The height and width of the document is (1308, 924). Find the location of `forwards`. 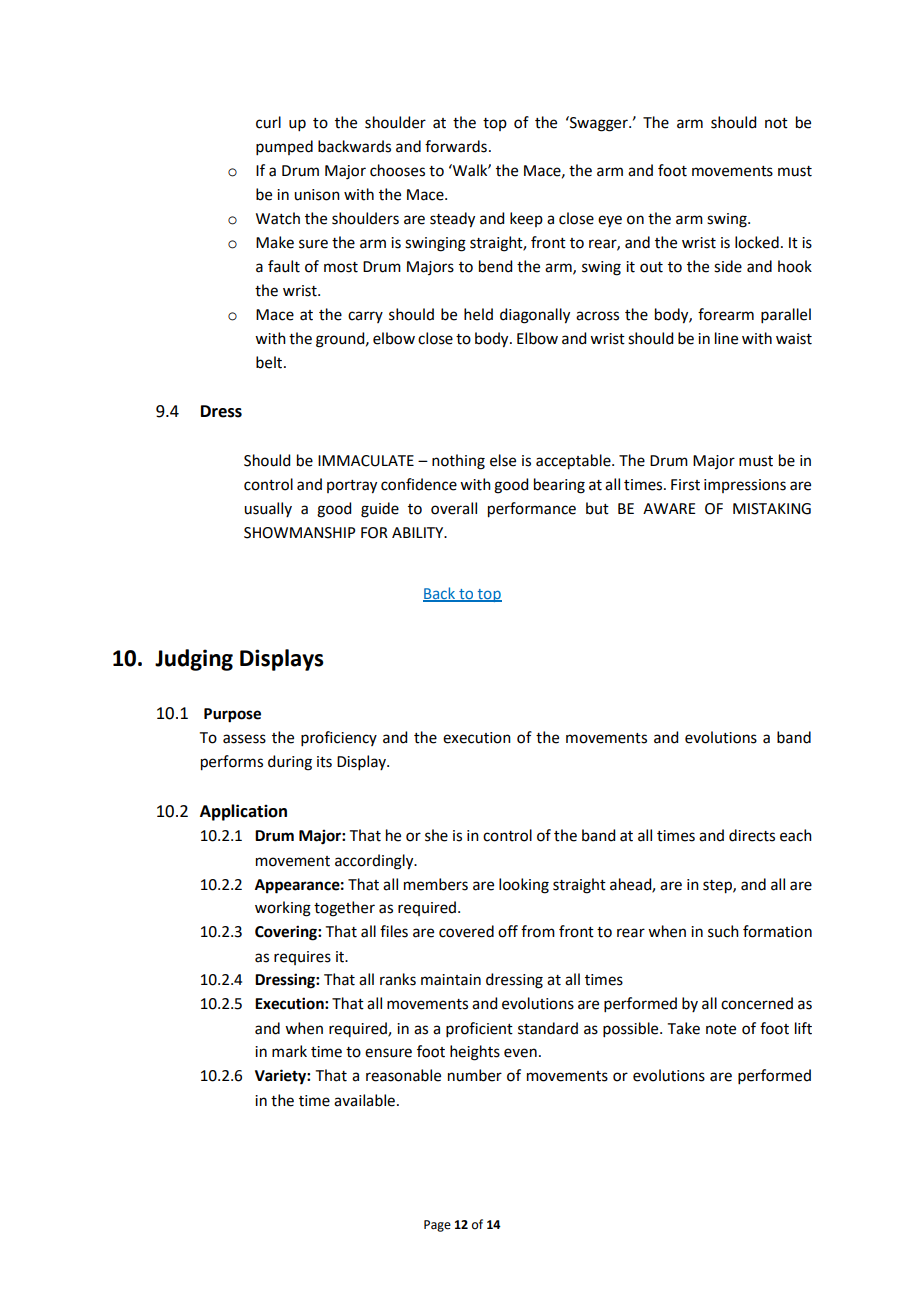

forwards is located at coordinates (456, 146).
